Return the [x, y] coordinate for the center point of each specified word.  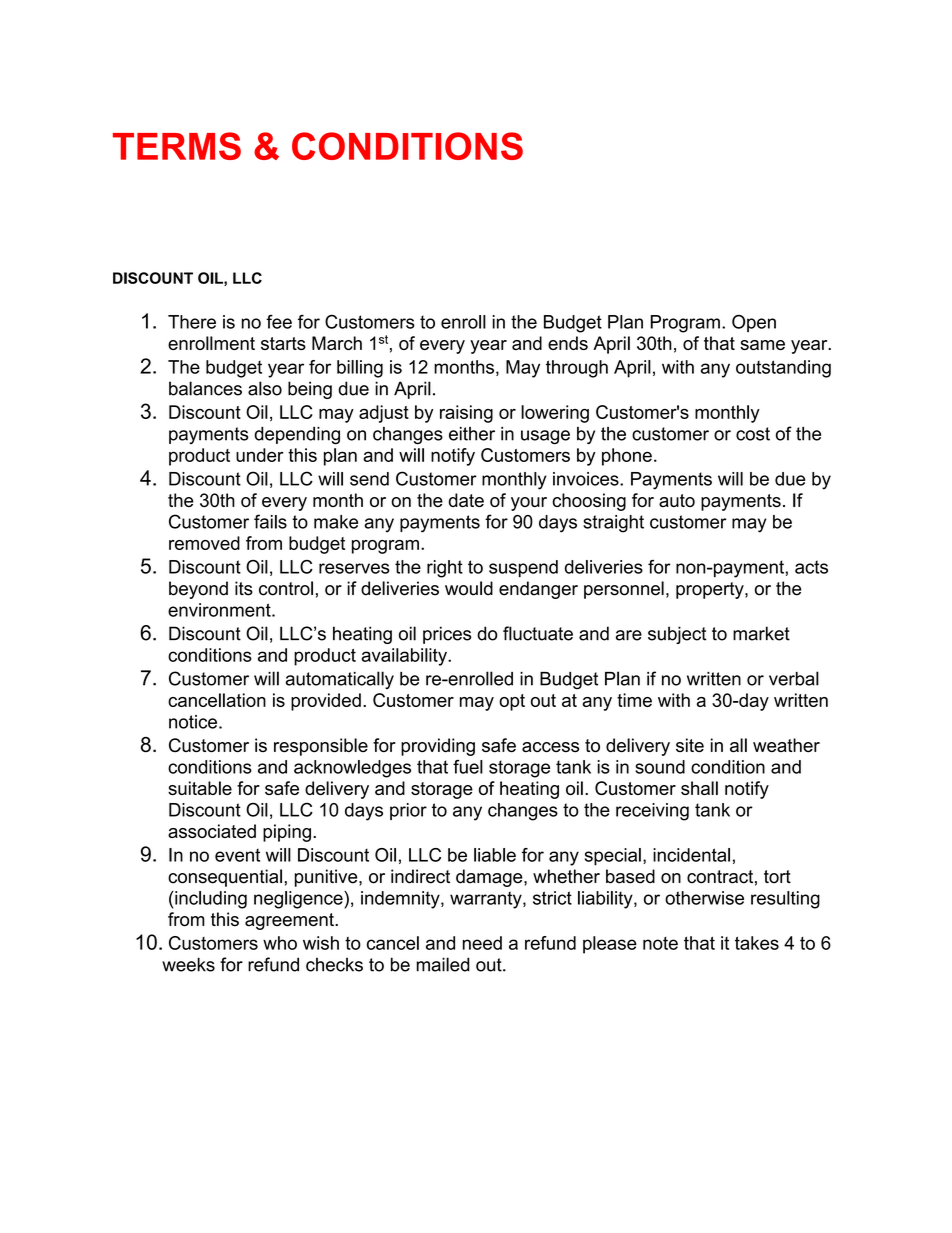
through [577, 369]
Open [754, 323]
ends [568, 343]
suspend [523, 568]
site [690, 745]
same [762, 345]
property [711, 590]
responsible [321, 747]
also [265, 388]
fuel [468, 767]
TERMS [177, 146]
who [280, 943]
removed [204, 543]
